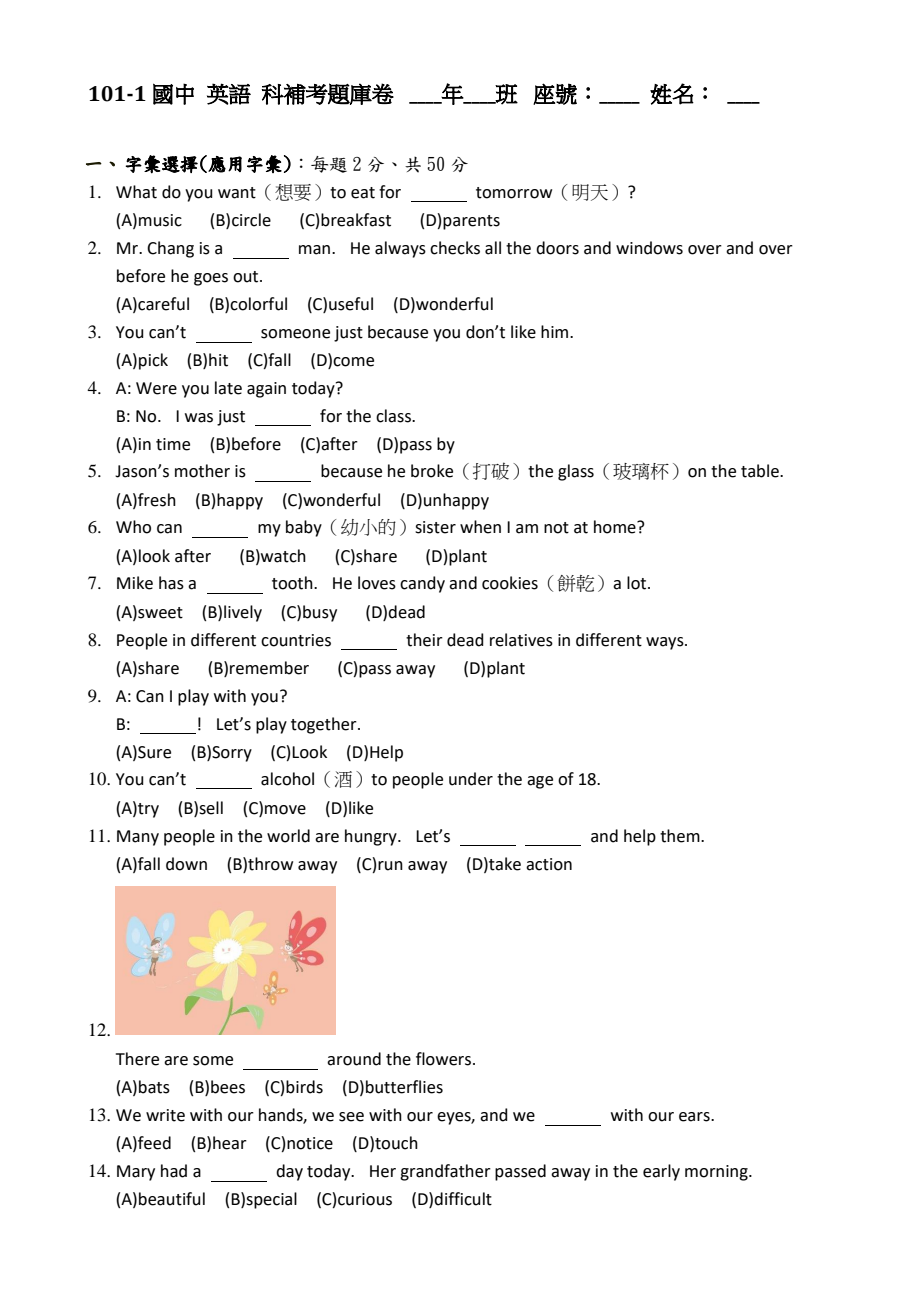 This screenshot has height=1308, width=924. I want to click on windows, so click(649, 248).
